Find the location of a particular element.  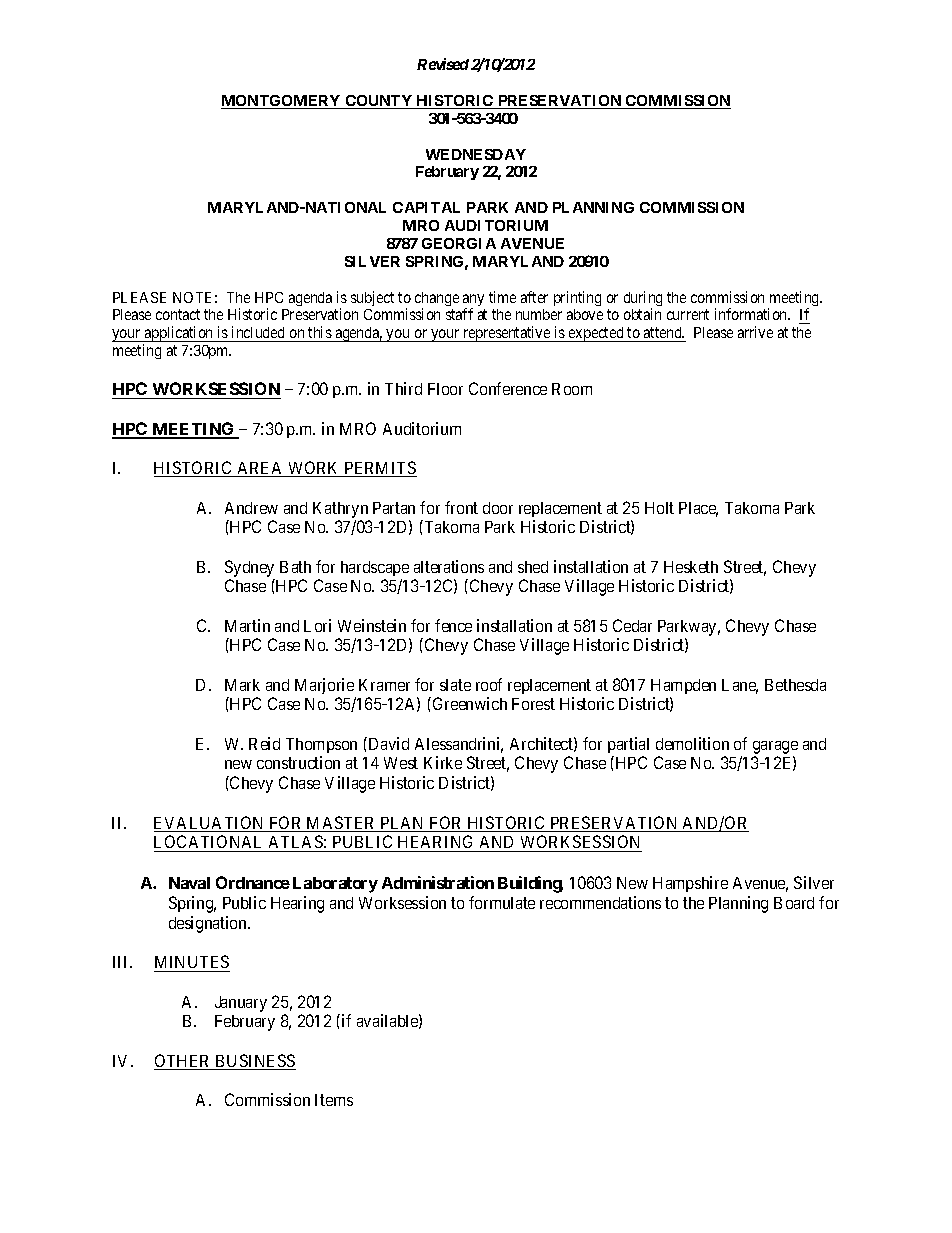

representative is located at coordinates (507, 334).
